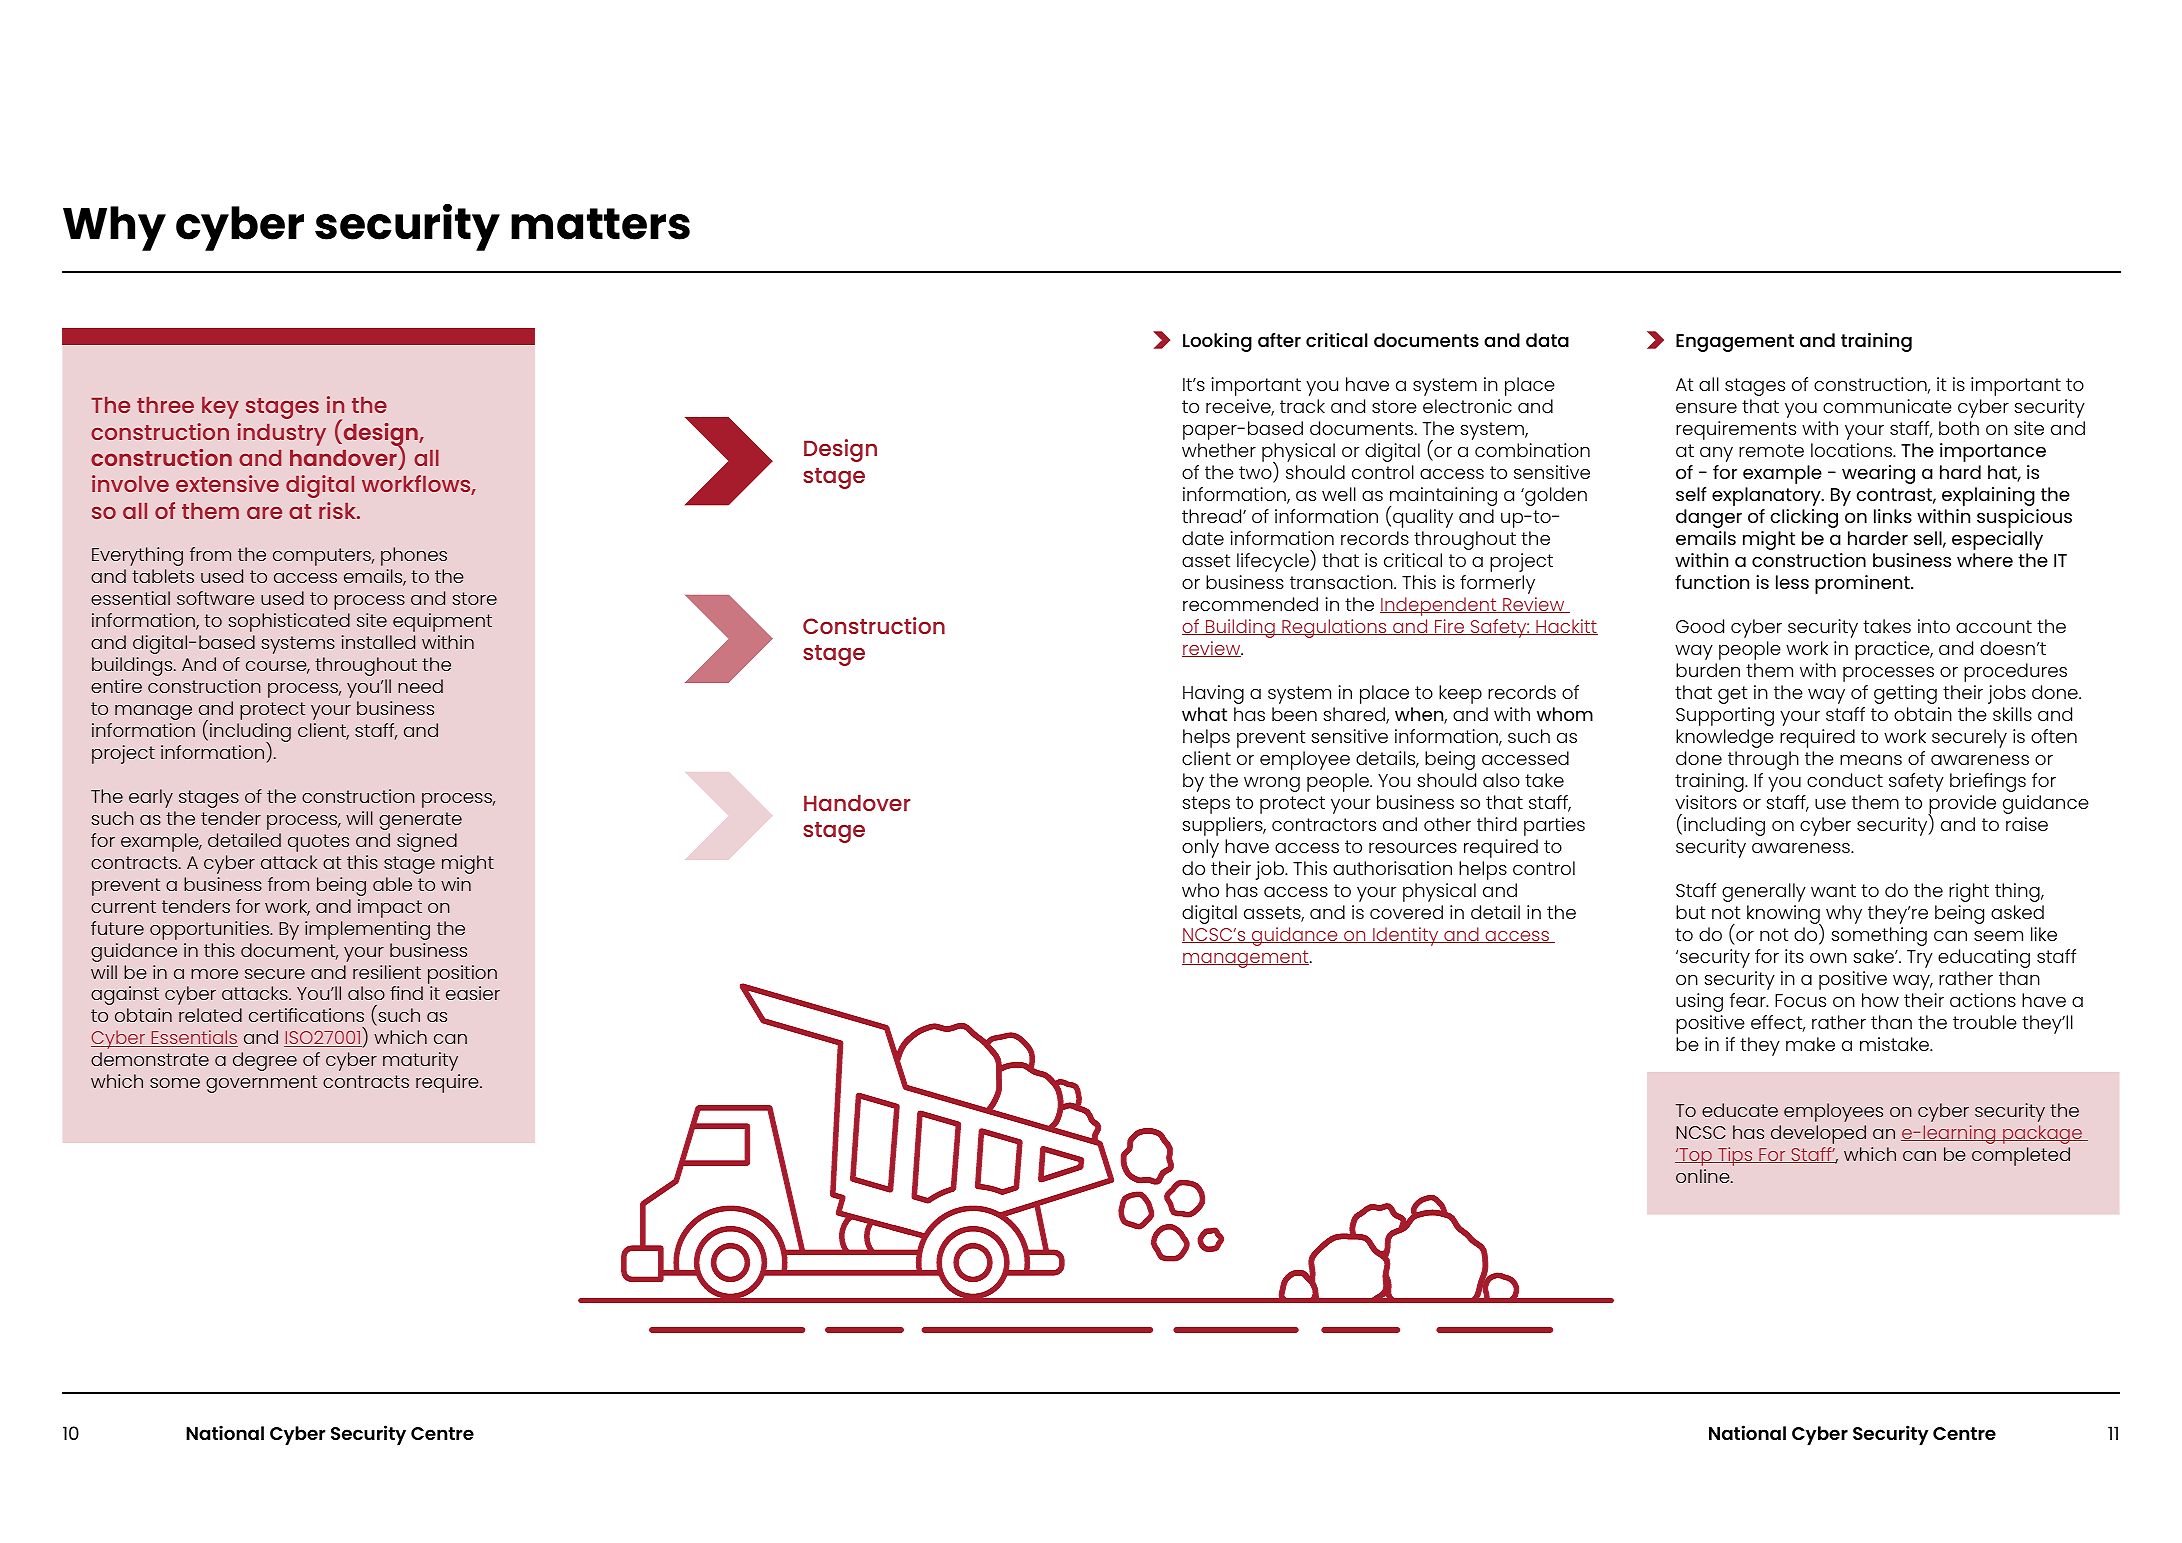  What do you see at coordinates (1704, 1176) in the document?
I see `online` at bounding box center [1704, 1176].
